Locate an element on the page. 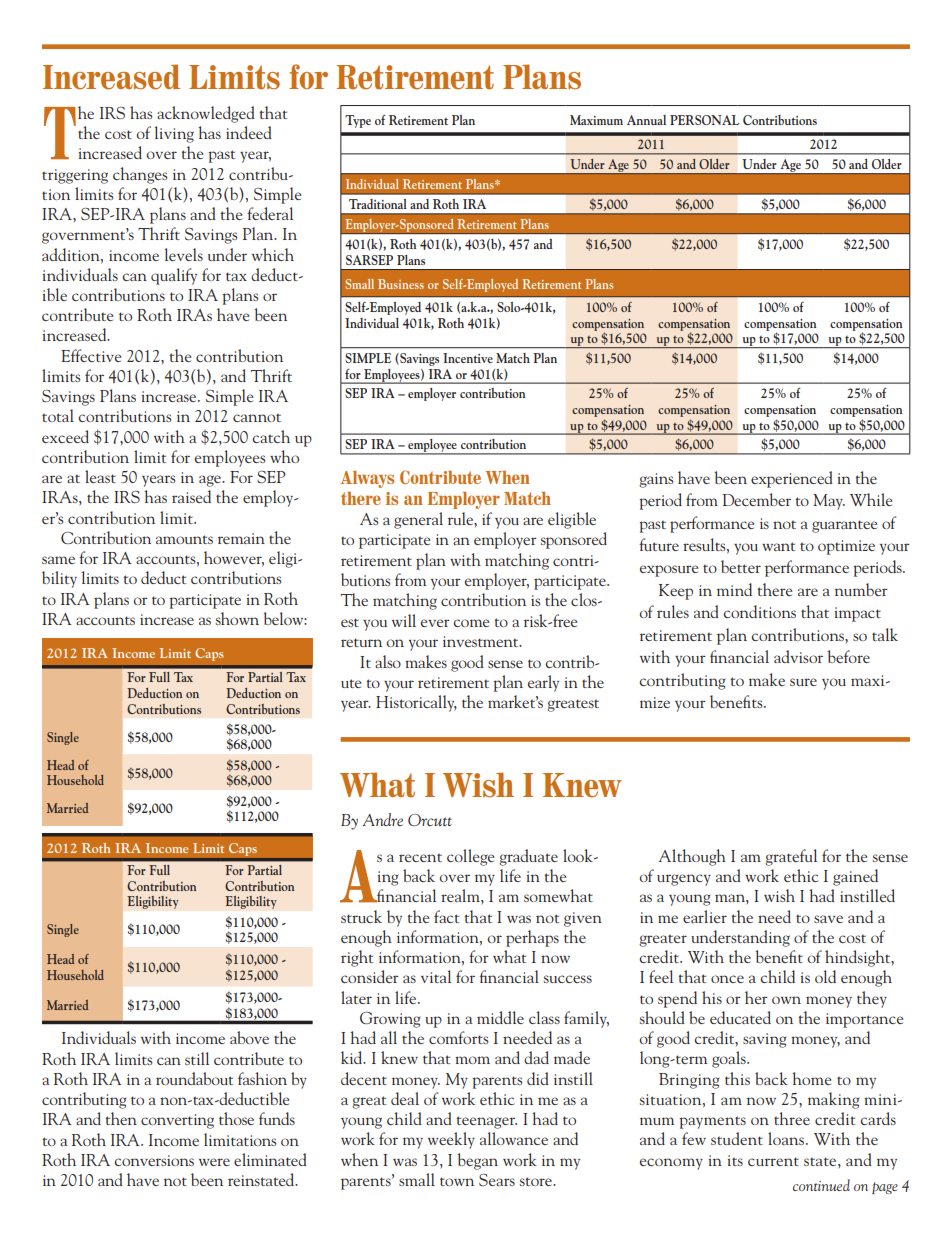  Andre is located at coordinates (382, 819).
